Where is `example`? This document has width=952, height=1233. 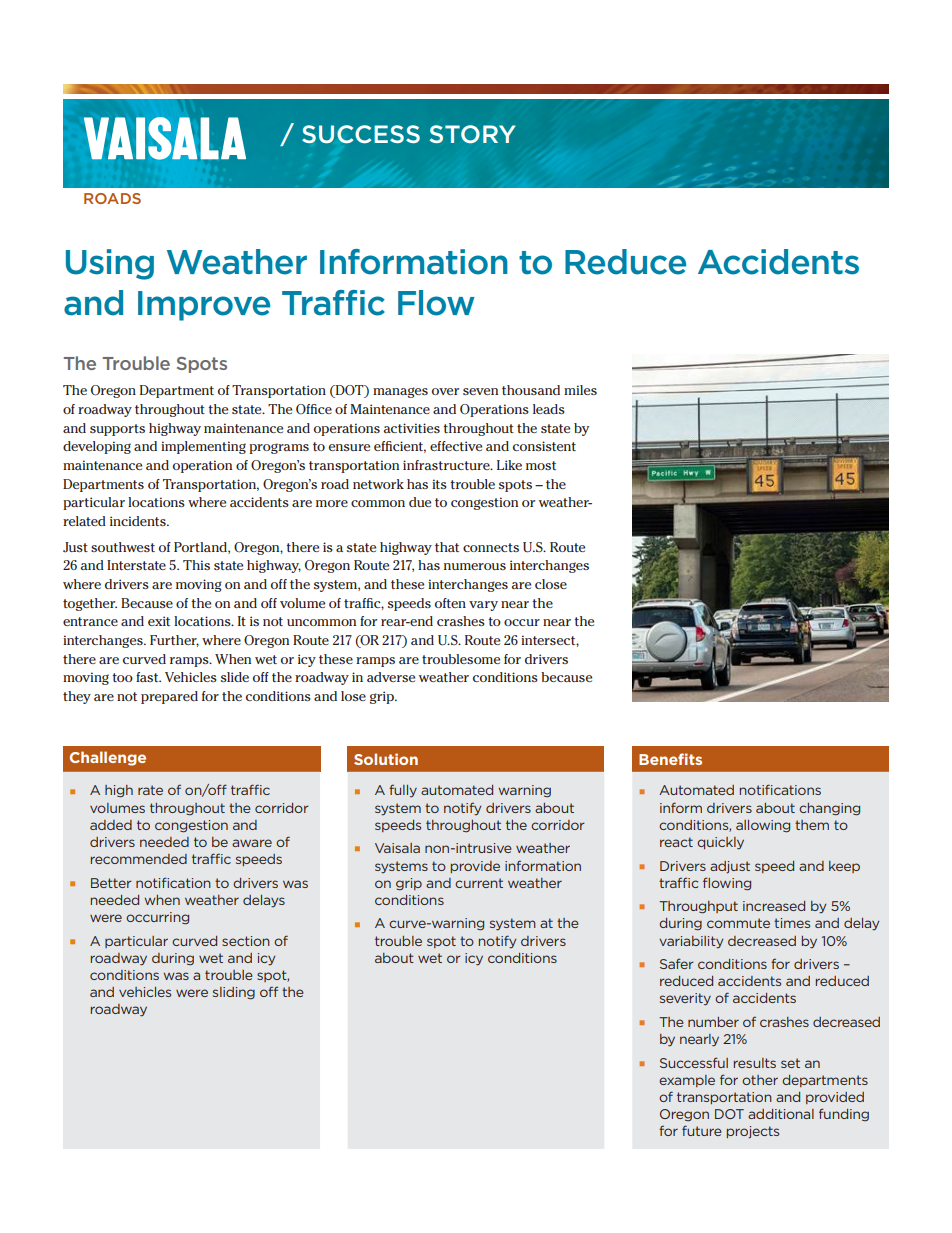
example is located at coordinates (687, 1081).
